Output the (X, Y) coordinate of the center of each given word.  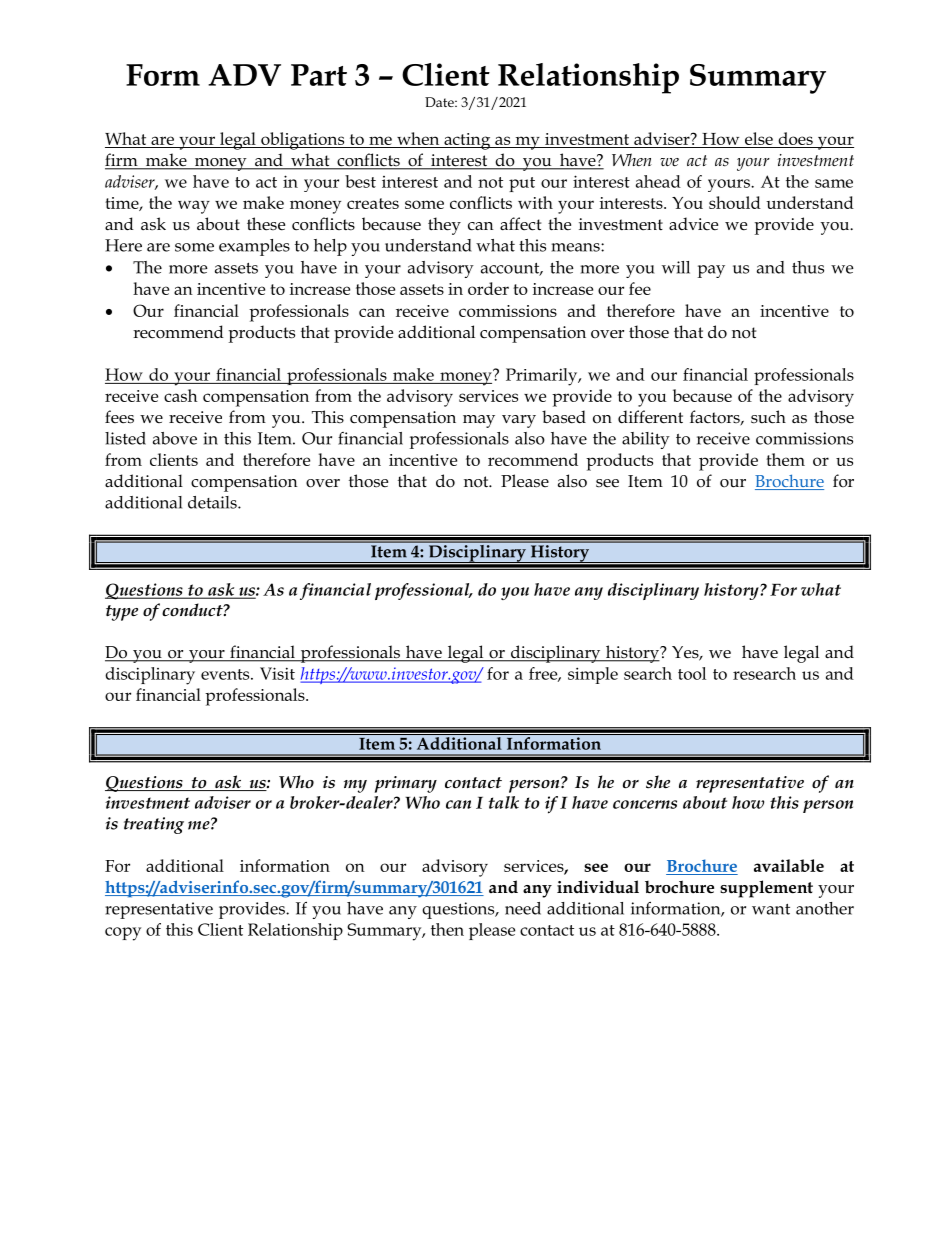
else (759, 138)
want (771, 909)
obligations (303, 141)
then (447, 929)
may (479, 421)
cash (181, 395)
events (226, 674)
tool (692, 673)
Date (440, 102)
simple (593, 675)
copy (123, 934)
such (768, 417)
